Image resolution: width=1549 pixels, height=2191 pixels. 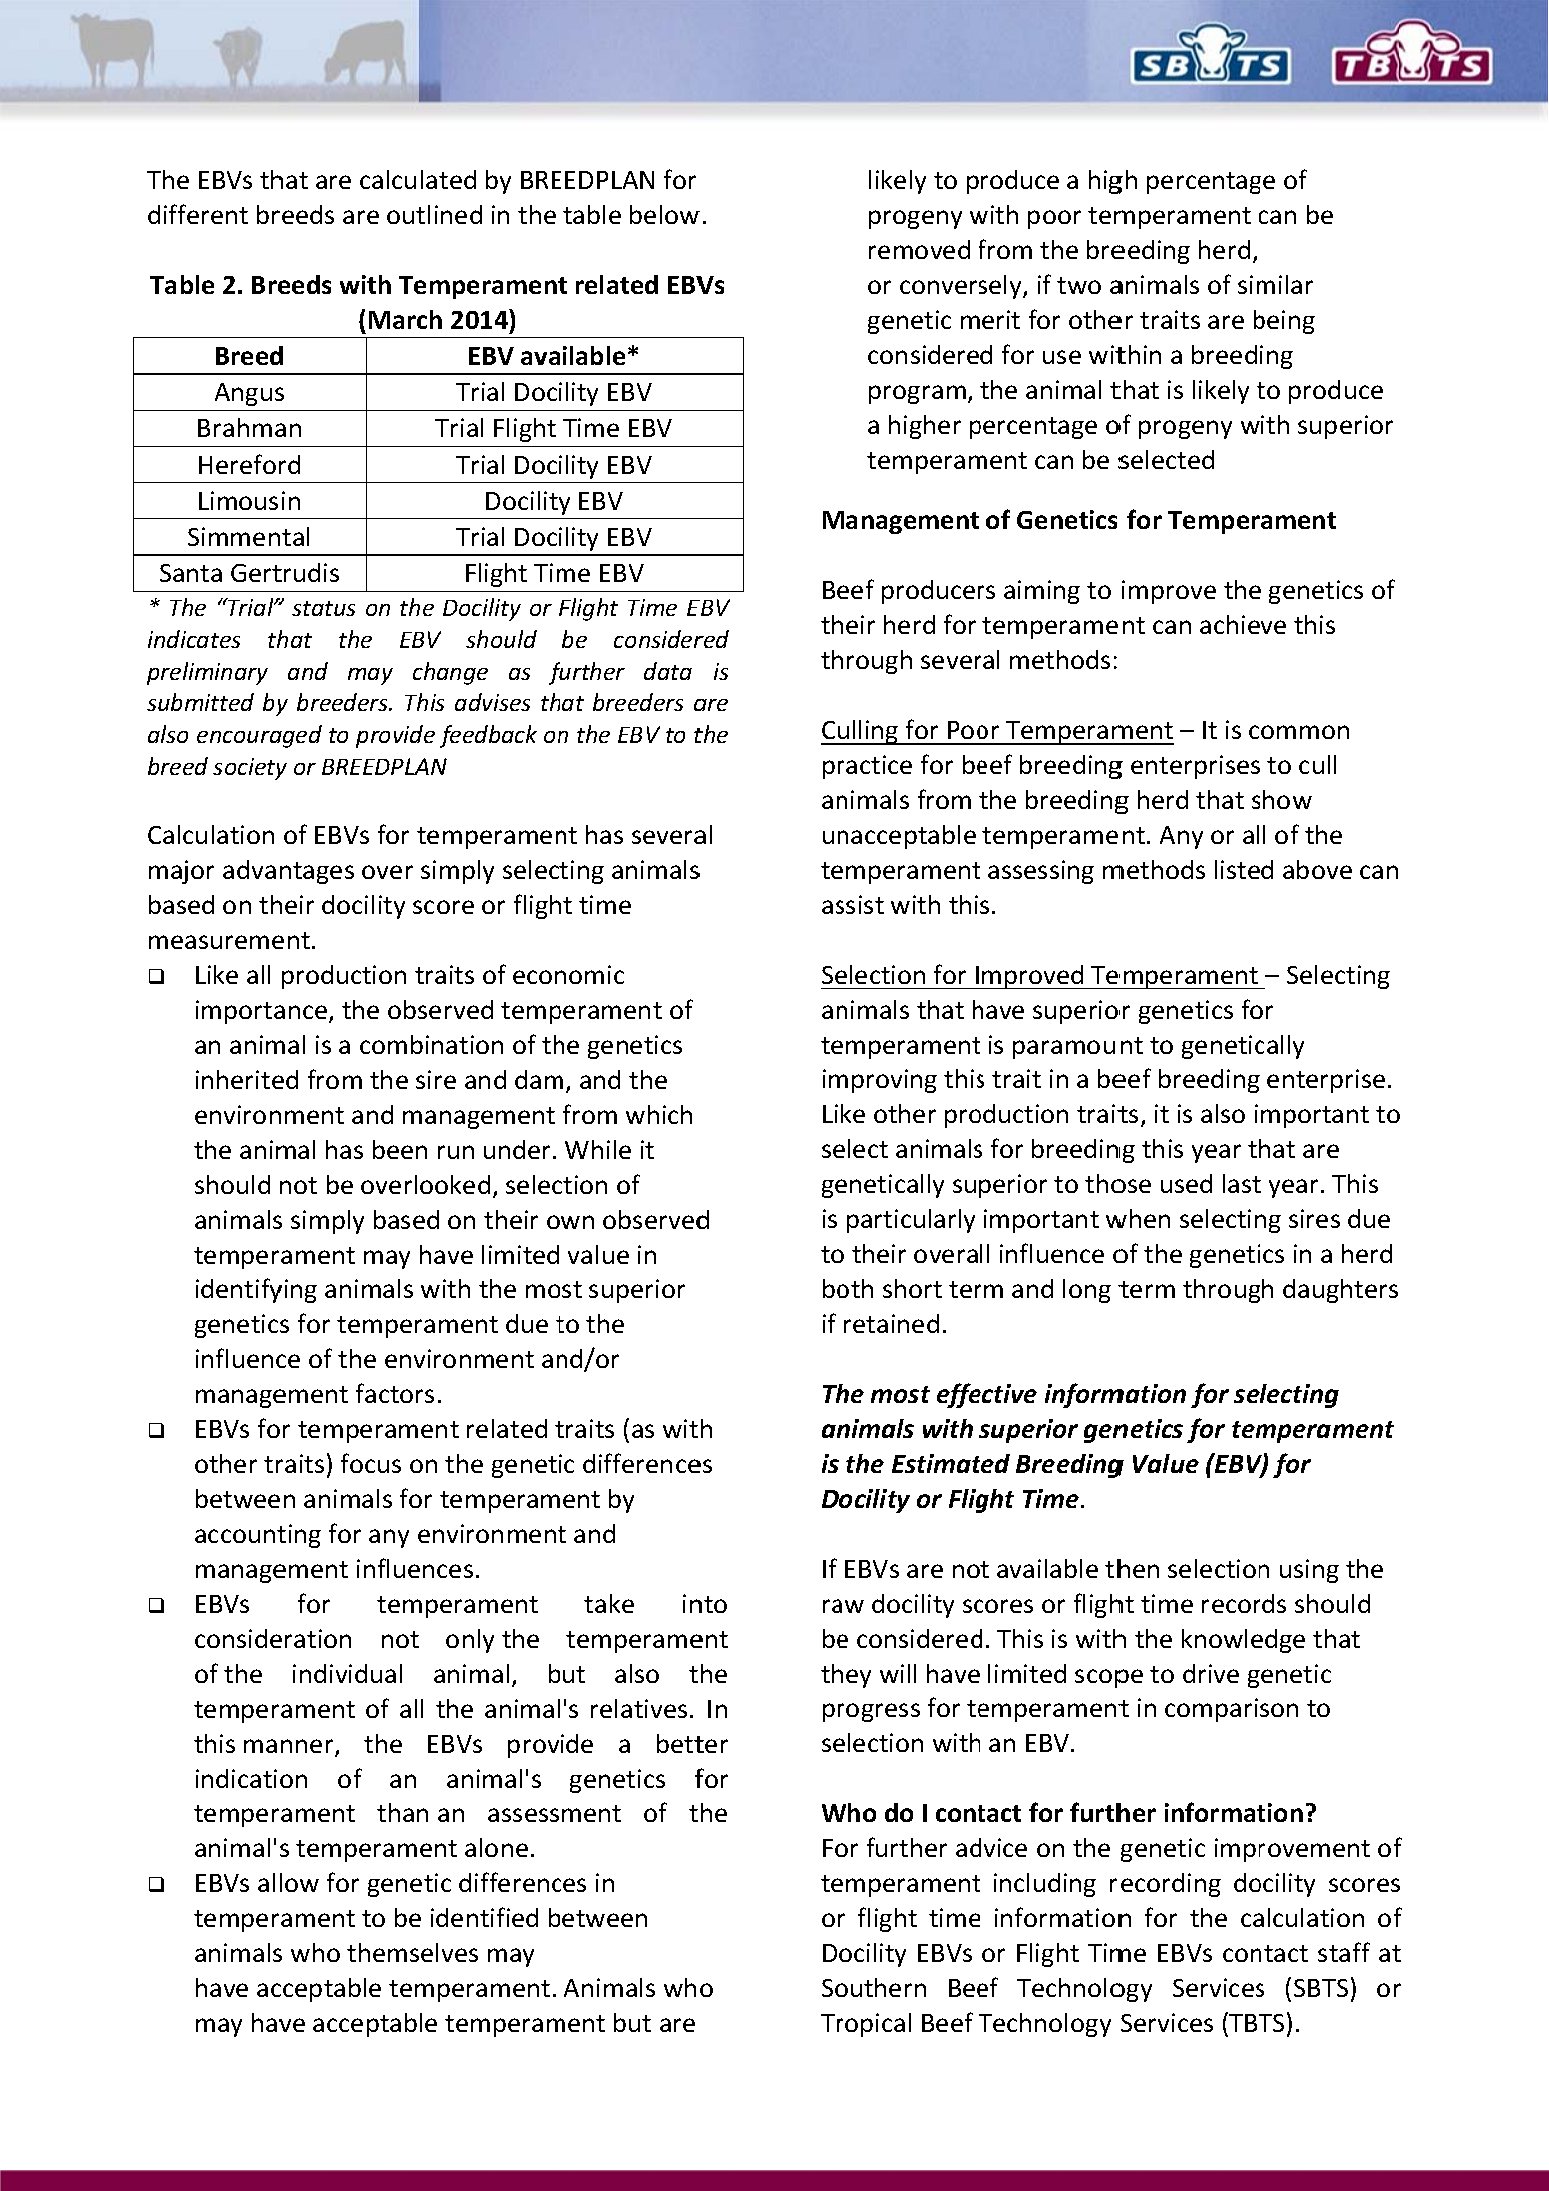 What do you see at coordinates (1079, 285) in the page?
I see `two` at bounding box center [1079, 285].
